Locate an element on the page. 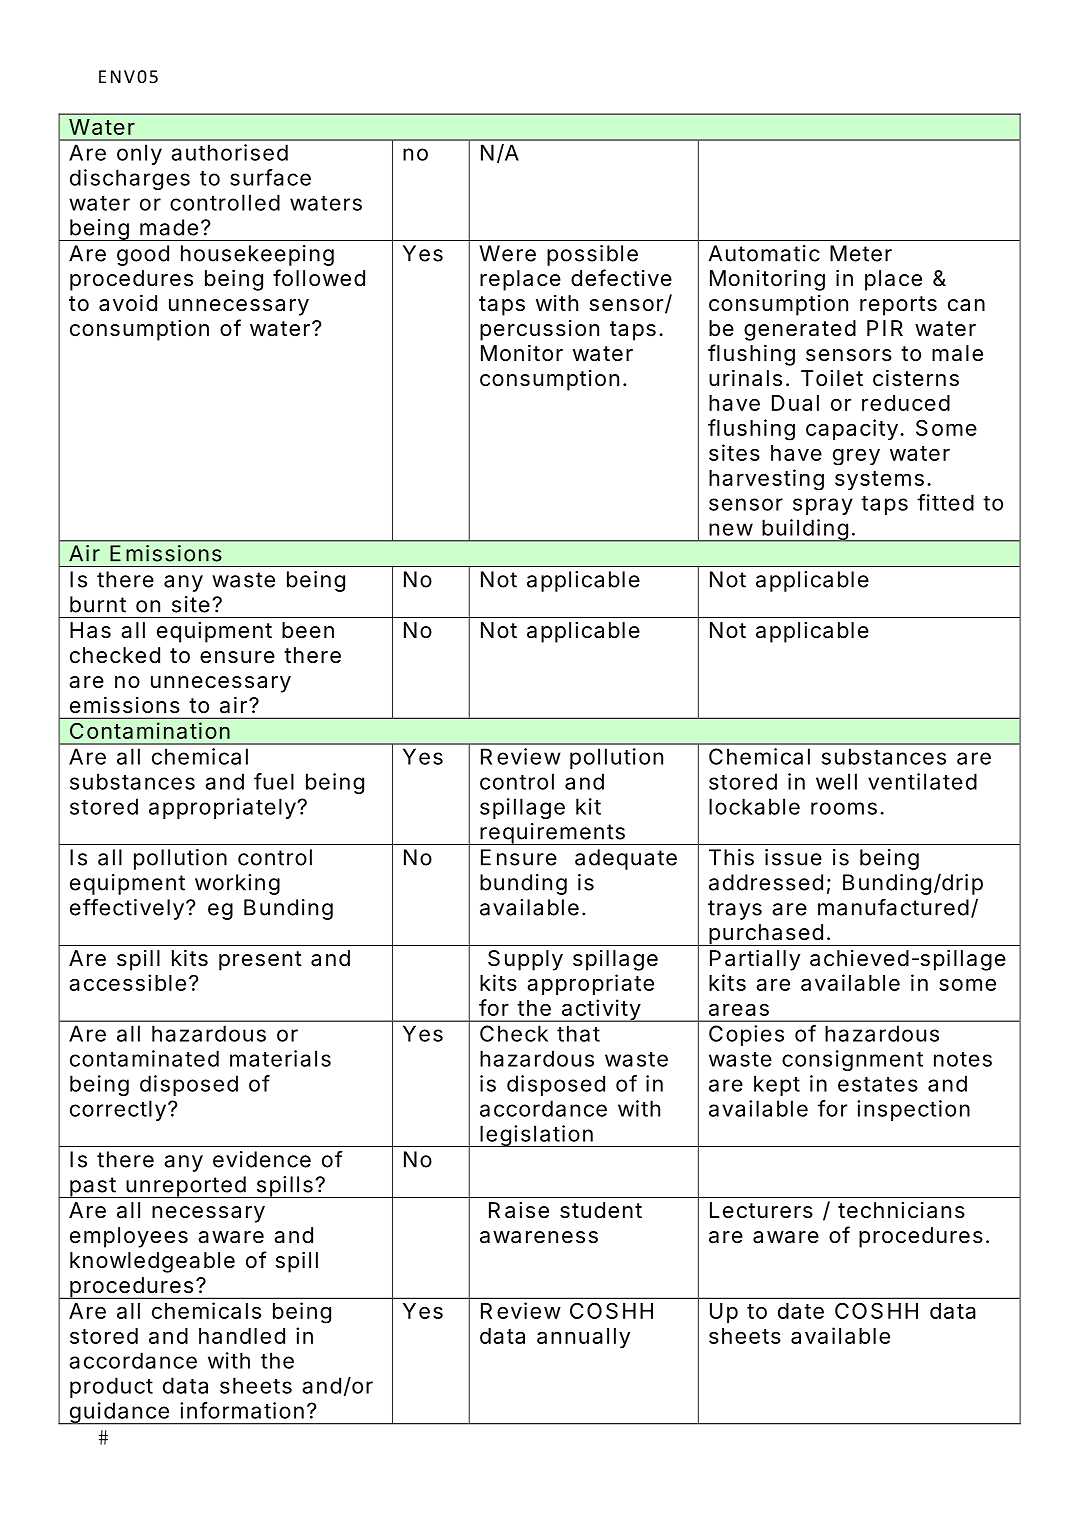  new is located at coordinates (731, 529).
